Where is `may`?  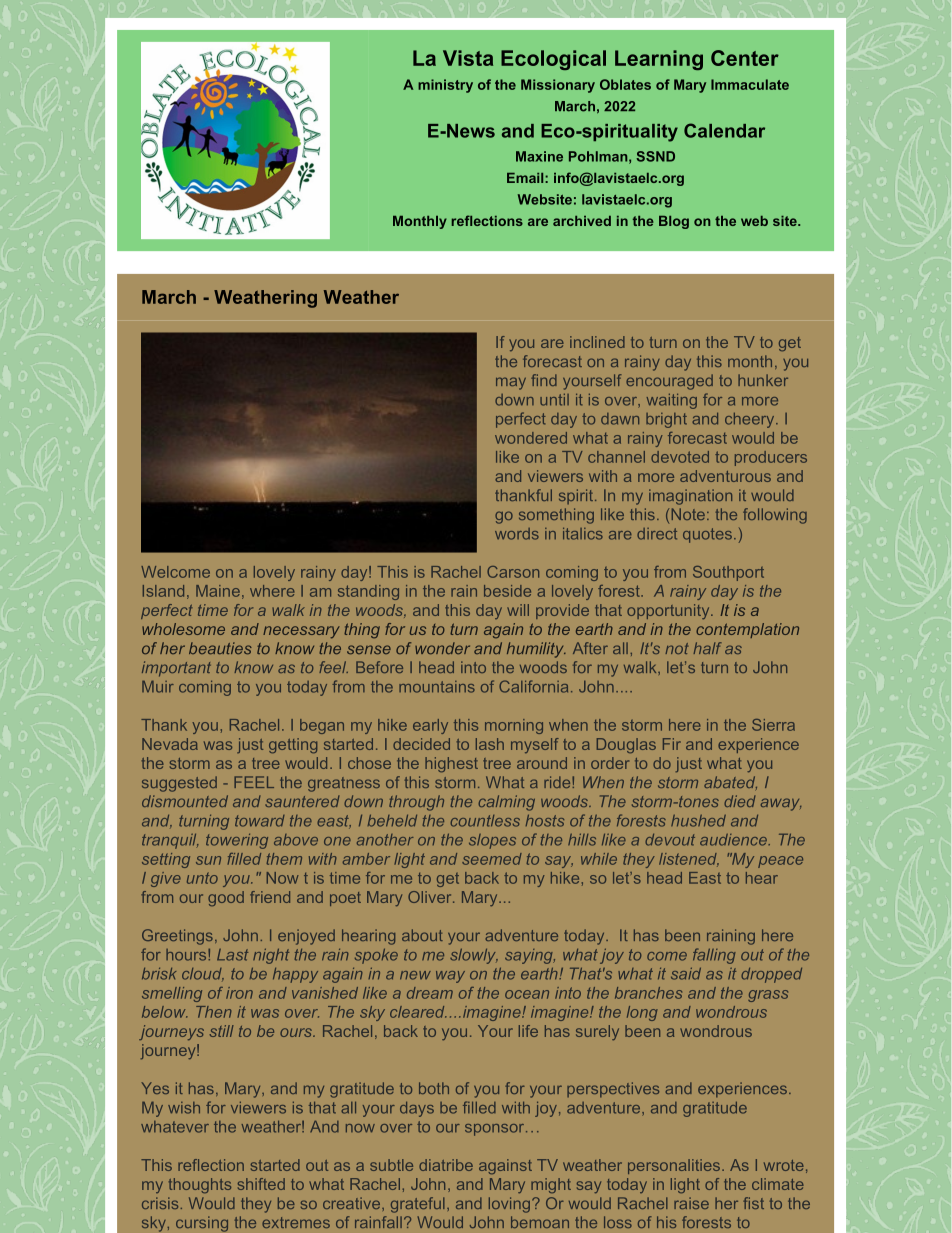
may is located at coordinates (511, 383).
